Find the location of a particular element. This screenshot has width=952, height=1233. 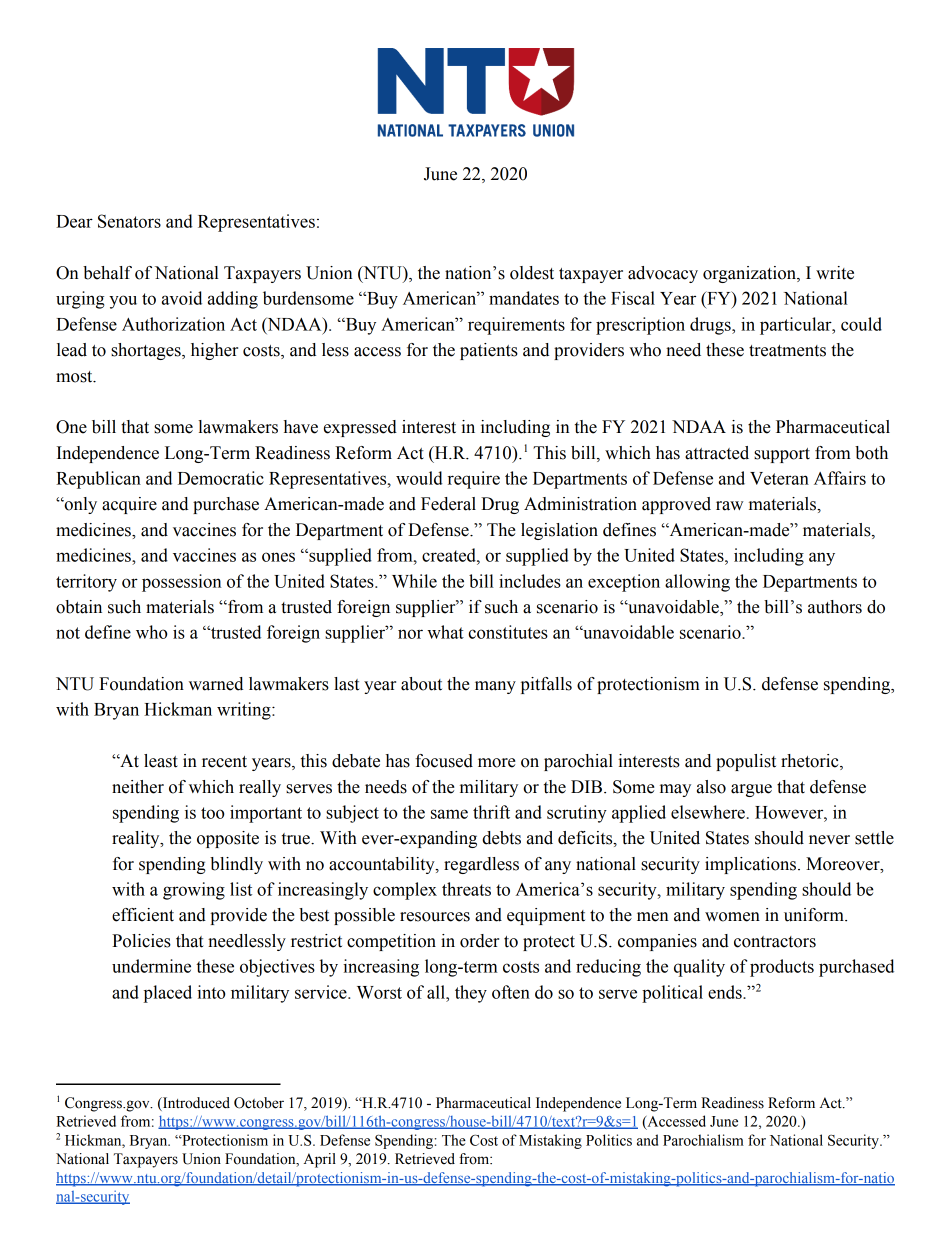

raw is located at coordinates (729, 506).
